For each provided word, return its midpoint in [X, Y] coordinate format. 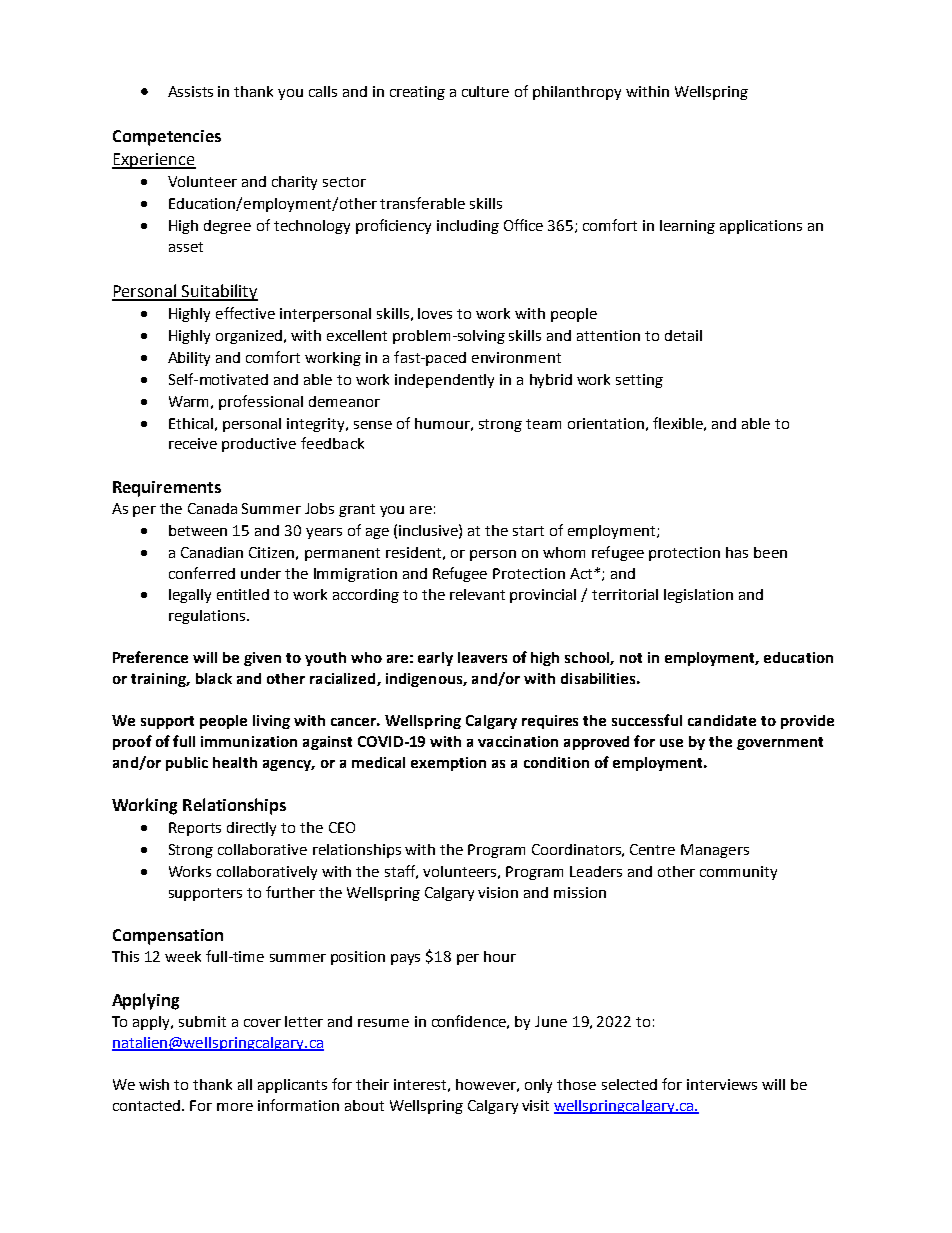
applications [761, 227]
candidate [722, 720]
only [538, 1086]
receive [193, 443]
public [187, 764]
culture [485, 91]
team [543, 424]
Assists [190, 91]
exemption [448, 764]
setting [639, 381]
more [235, 1107]
